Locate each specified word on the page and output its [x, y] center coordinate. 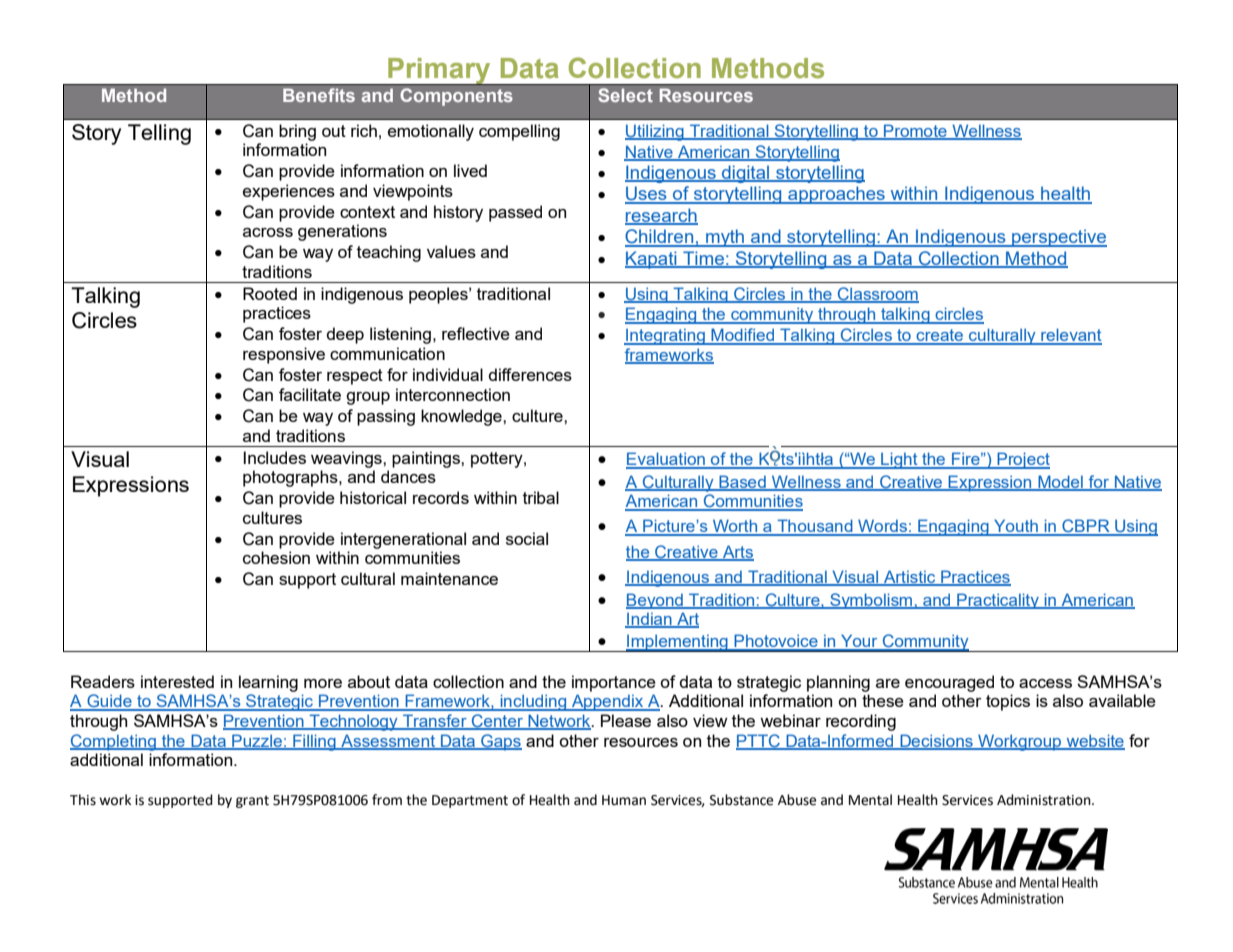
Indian [649, 620]
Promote [915, 132]
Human [624, 800]
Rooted [270, 293]
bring [297, 132]
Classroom [877, 294]
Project [1022, 460]
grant [252, 801]
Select [625, 95]
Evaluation [666, 460]
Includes [275, 457]
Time [703, 259]
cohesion [276, 557]
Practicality [998, 601]
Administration [1045, 800]
